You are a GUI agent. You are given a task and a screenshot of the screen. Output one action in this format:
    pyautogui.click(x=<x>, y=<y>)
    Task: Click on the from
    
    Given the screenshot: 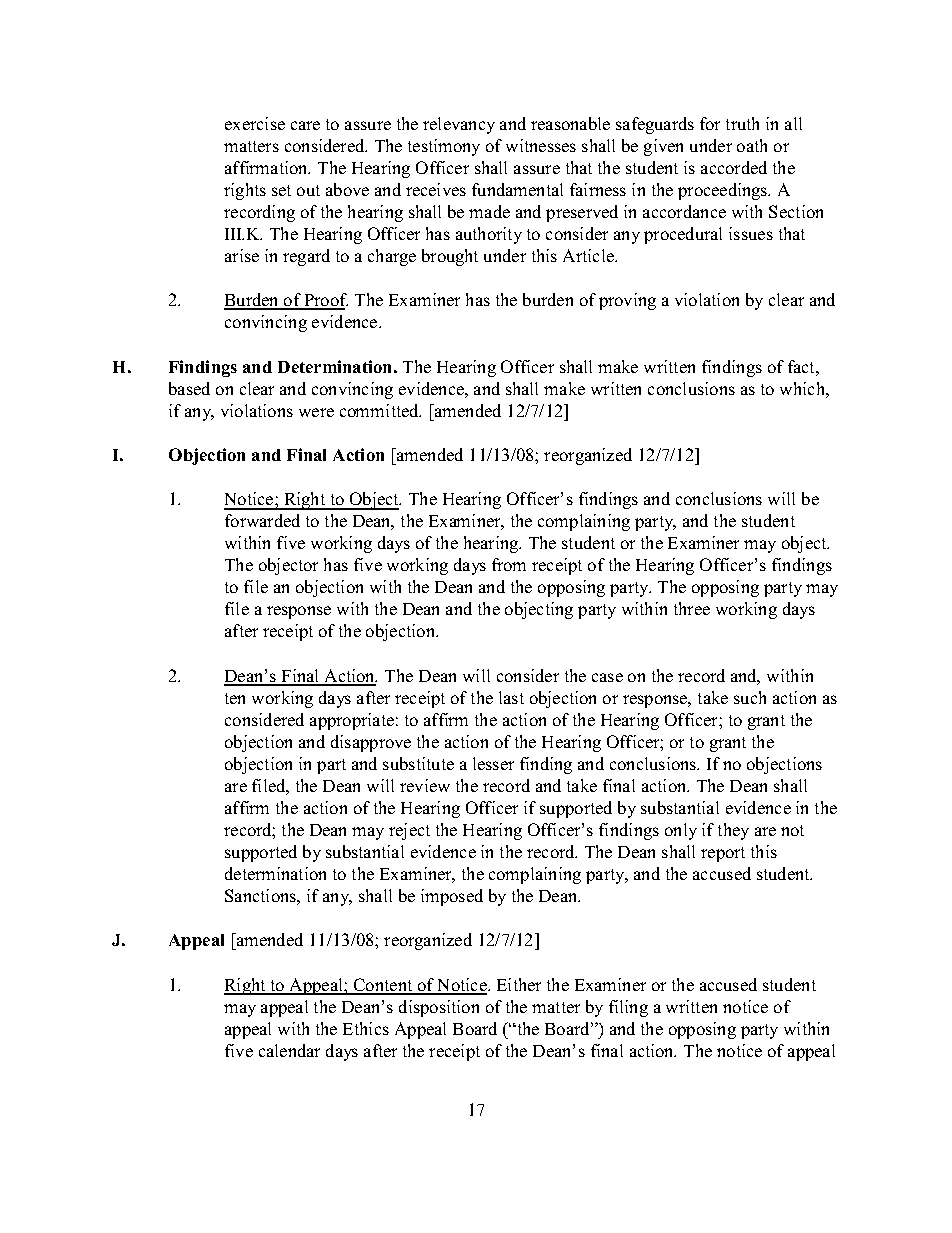 What is the action you would take?
    pyautogui.click(x=509, y=564)
